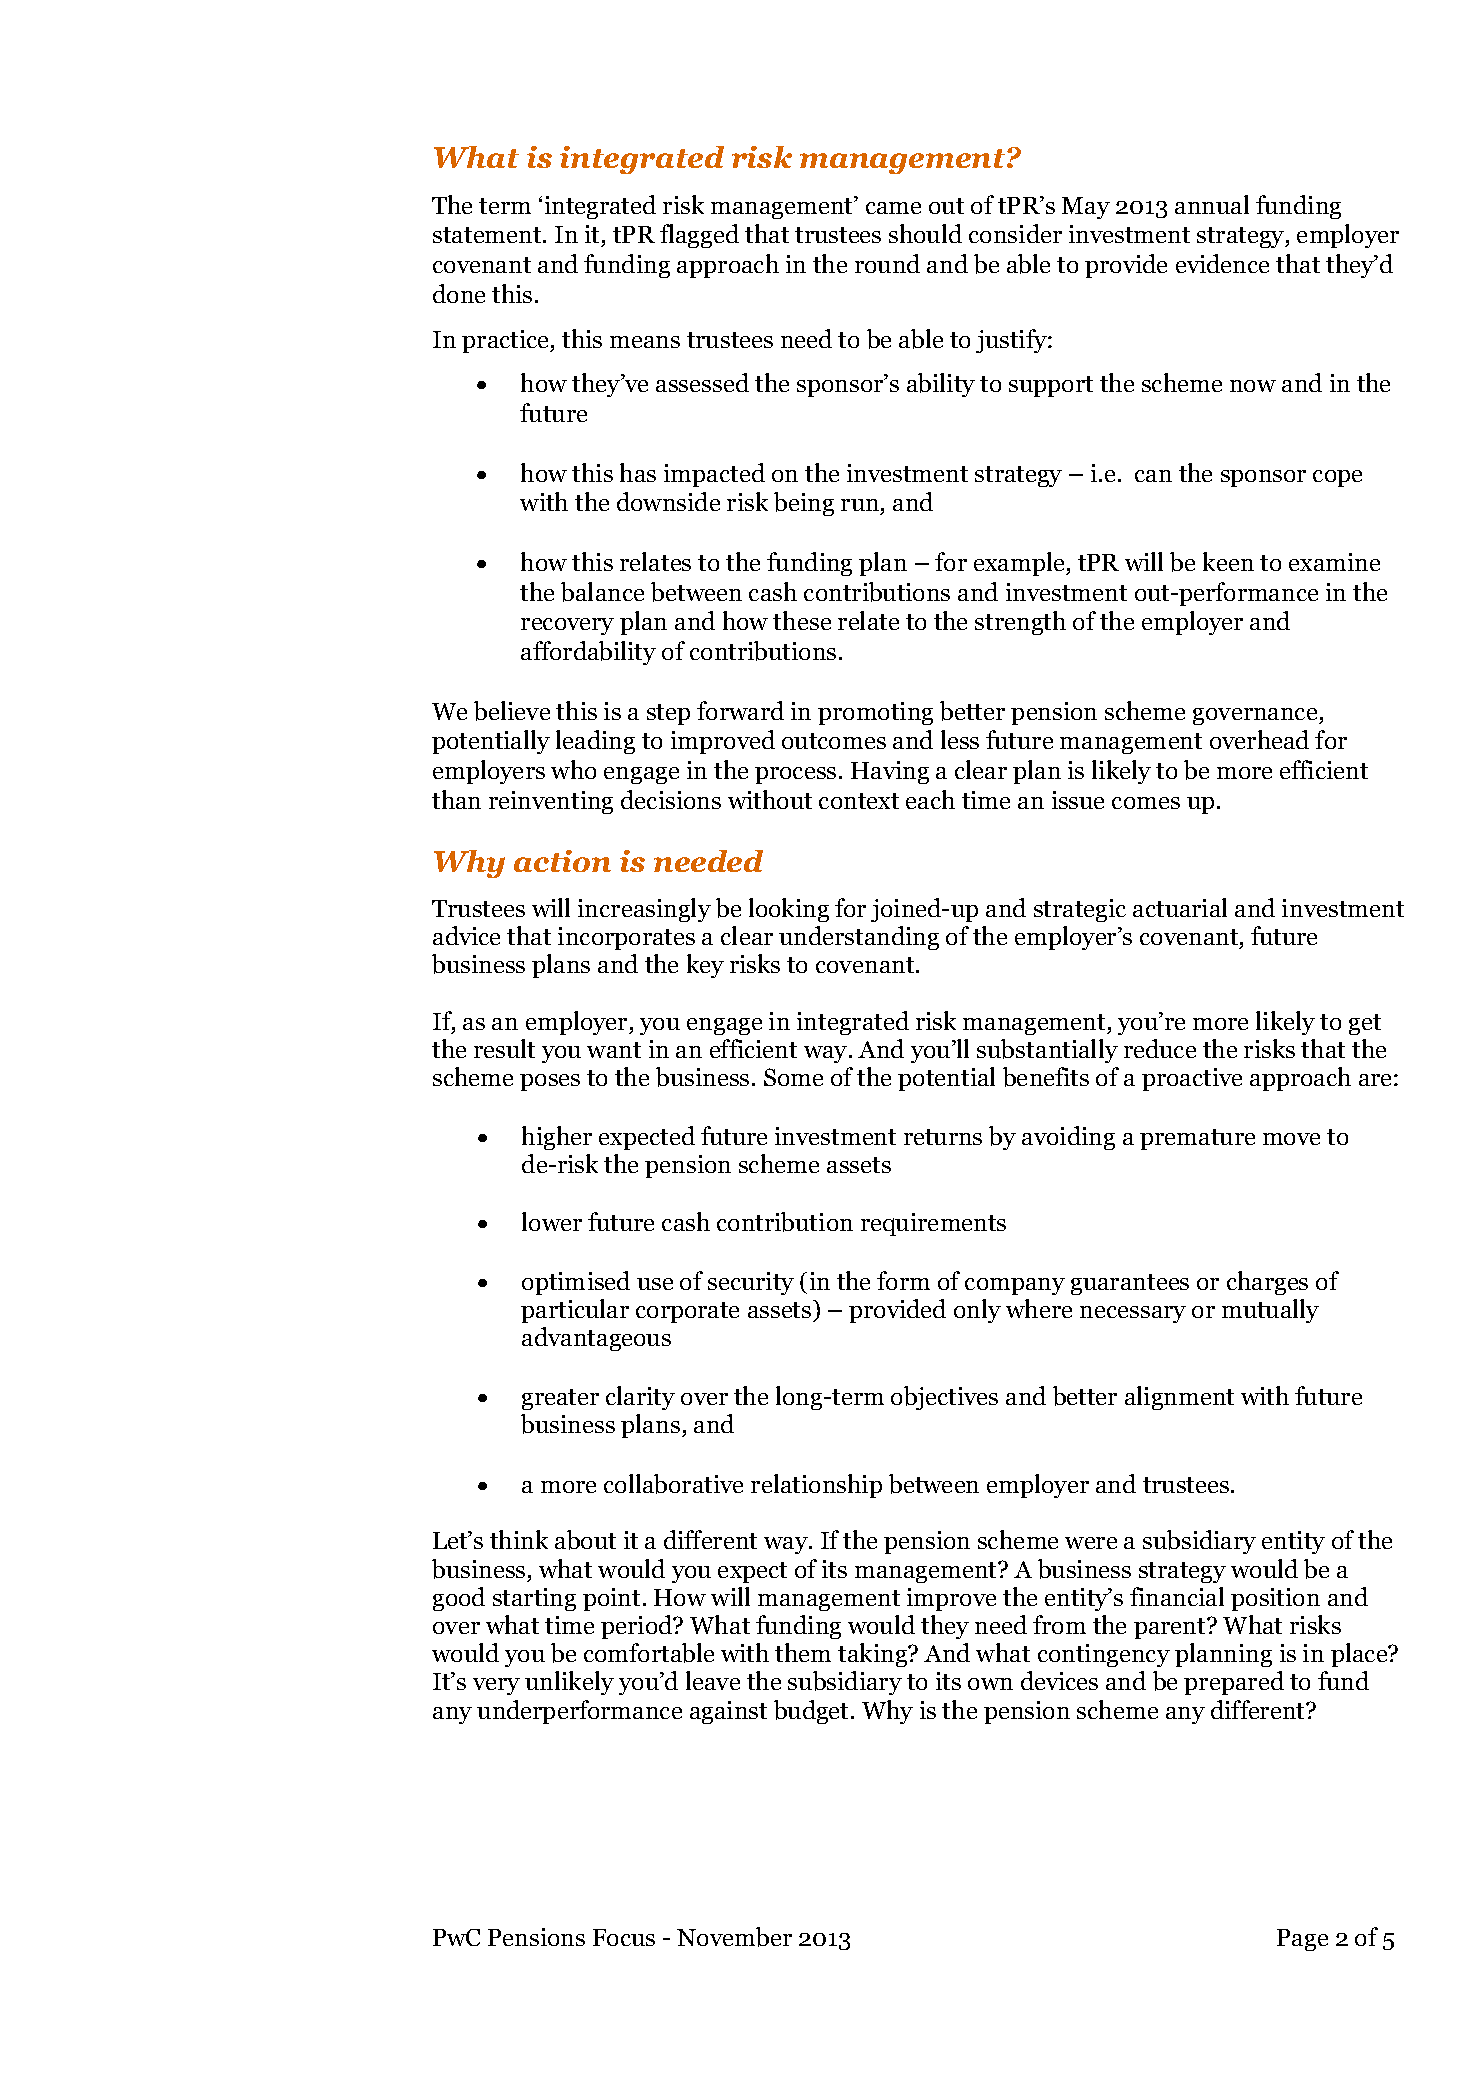 The height and width of the screenshot is (2089, 1476). Describe the element at coordinates (1222, 263) in the screenshot. I see `evidence` at that location.
